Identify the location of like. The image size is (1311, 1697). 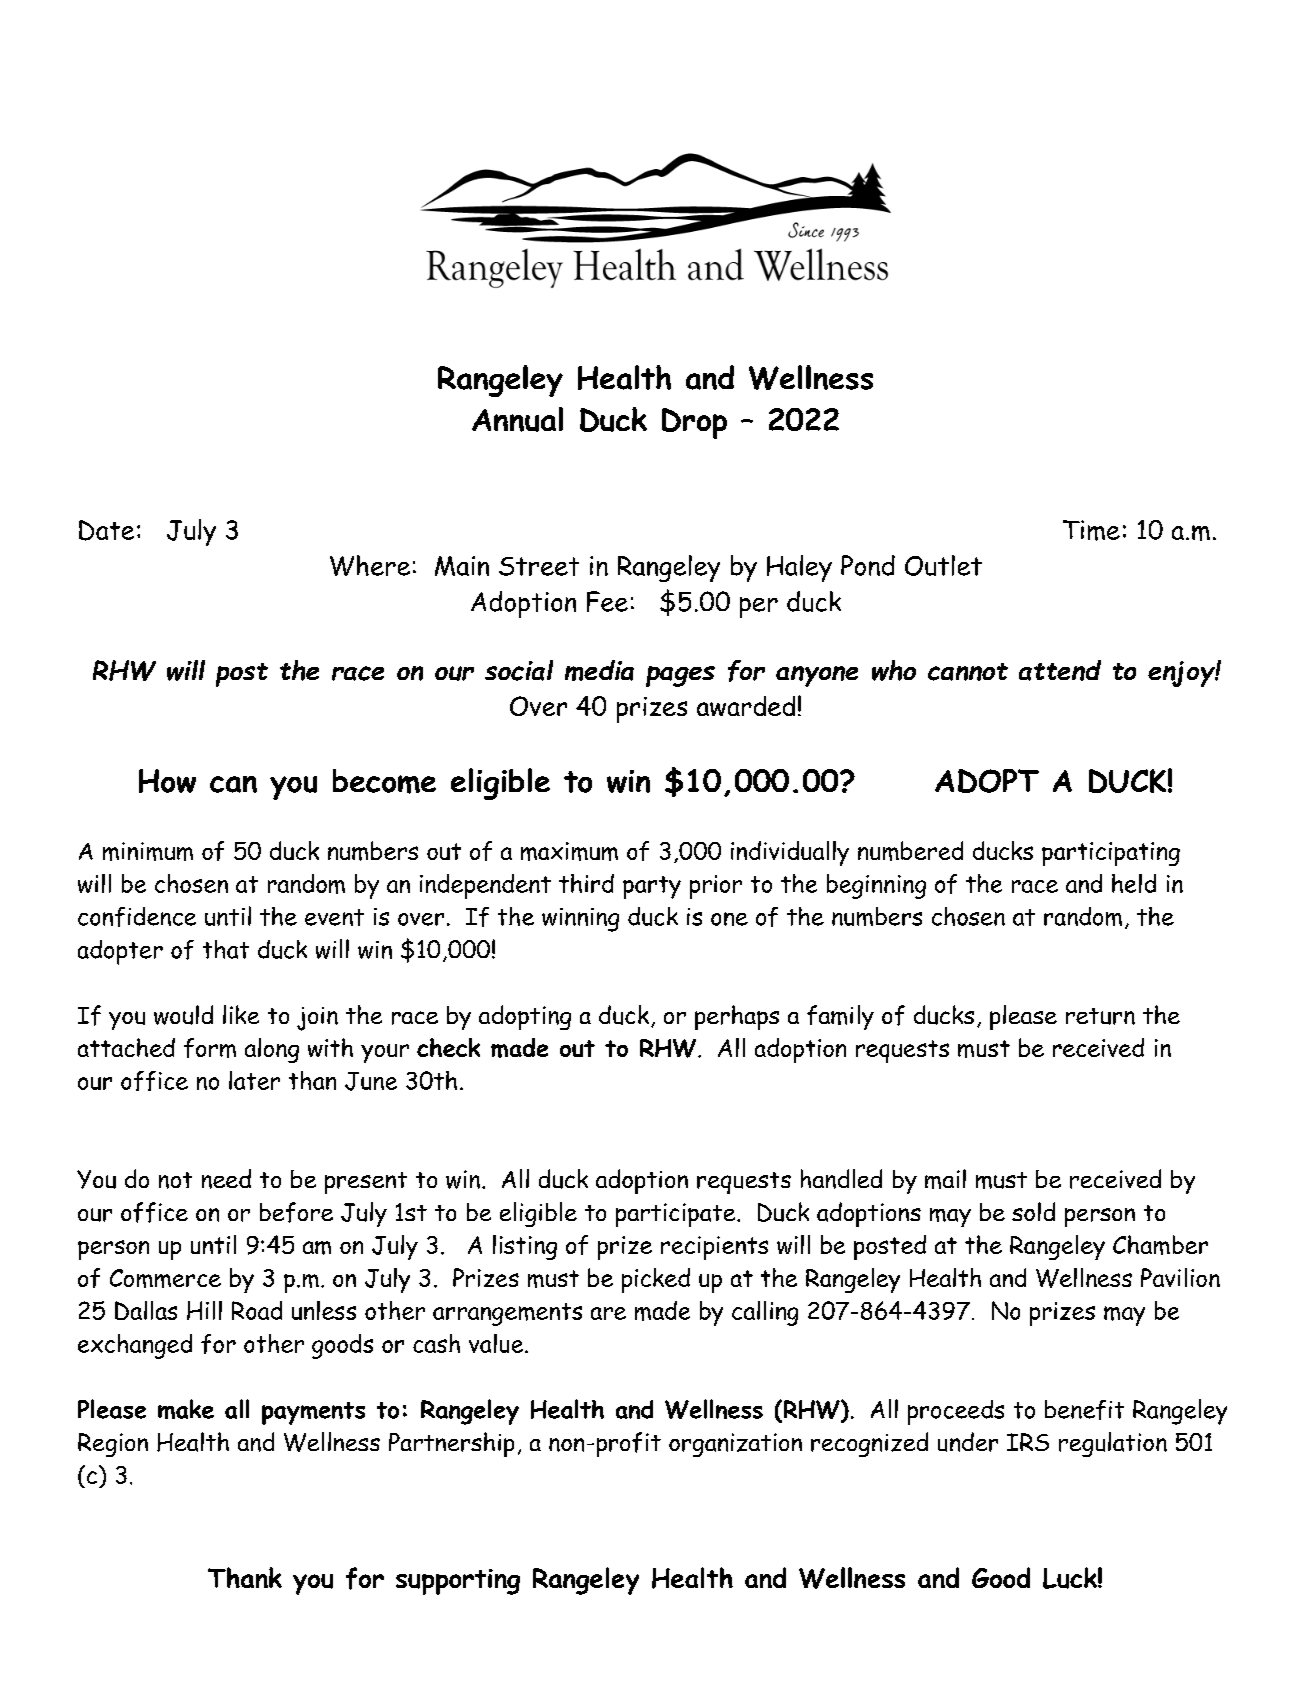
(241, 1014).
